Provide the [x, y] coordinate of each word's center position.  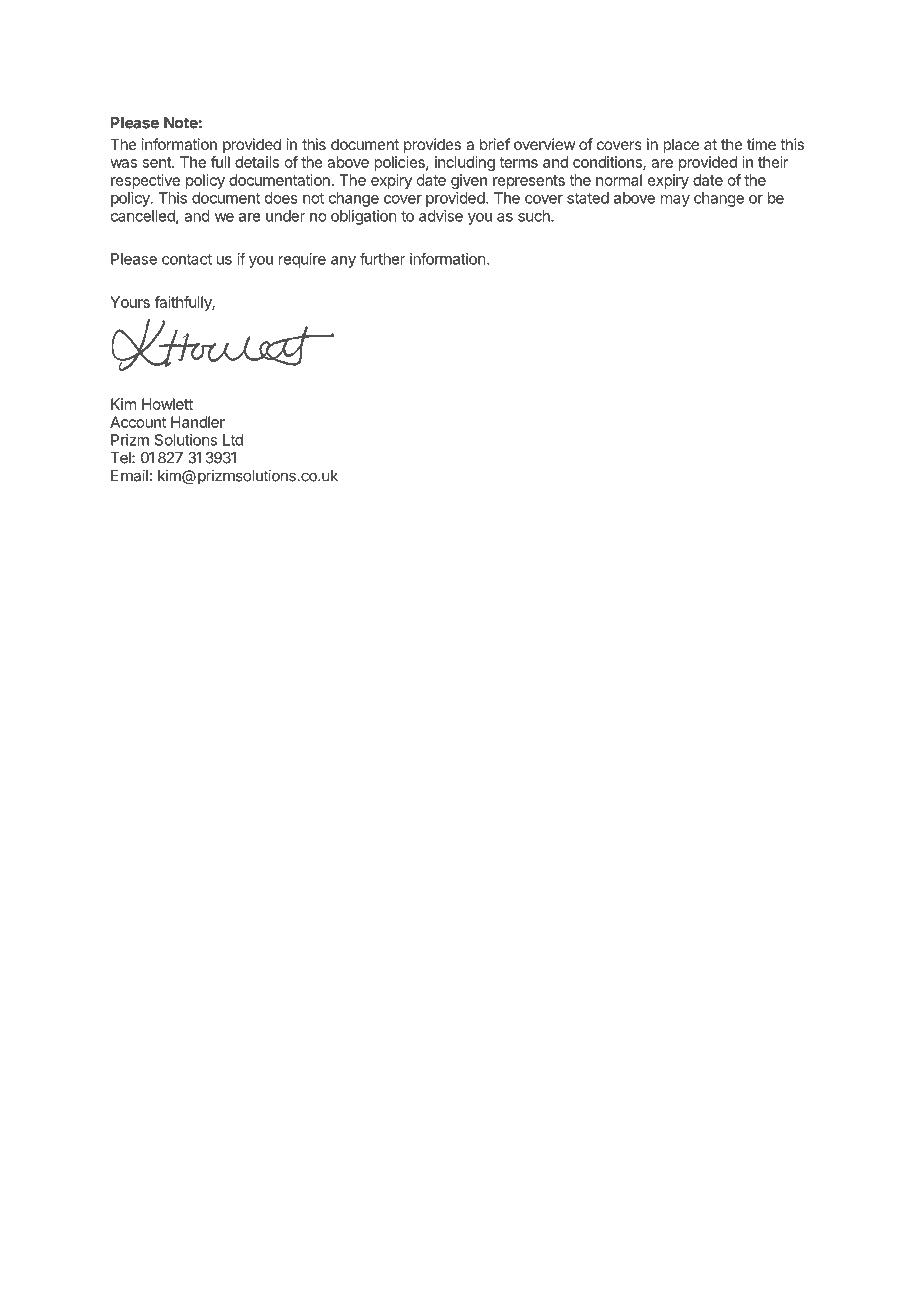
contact [187, 259]
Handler [198, 422]
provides [432, 145]
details [257, 162]
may [675, 201]
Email [129, 475]
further [382, 259]
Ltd [233, 440]
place [681, 145]
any [343, 262]
